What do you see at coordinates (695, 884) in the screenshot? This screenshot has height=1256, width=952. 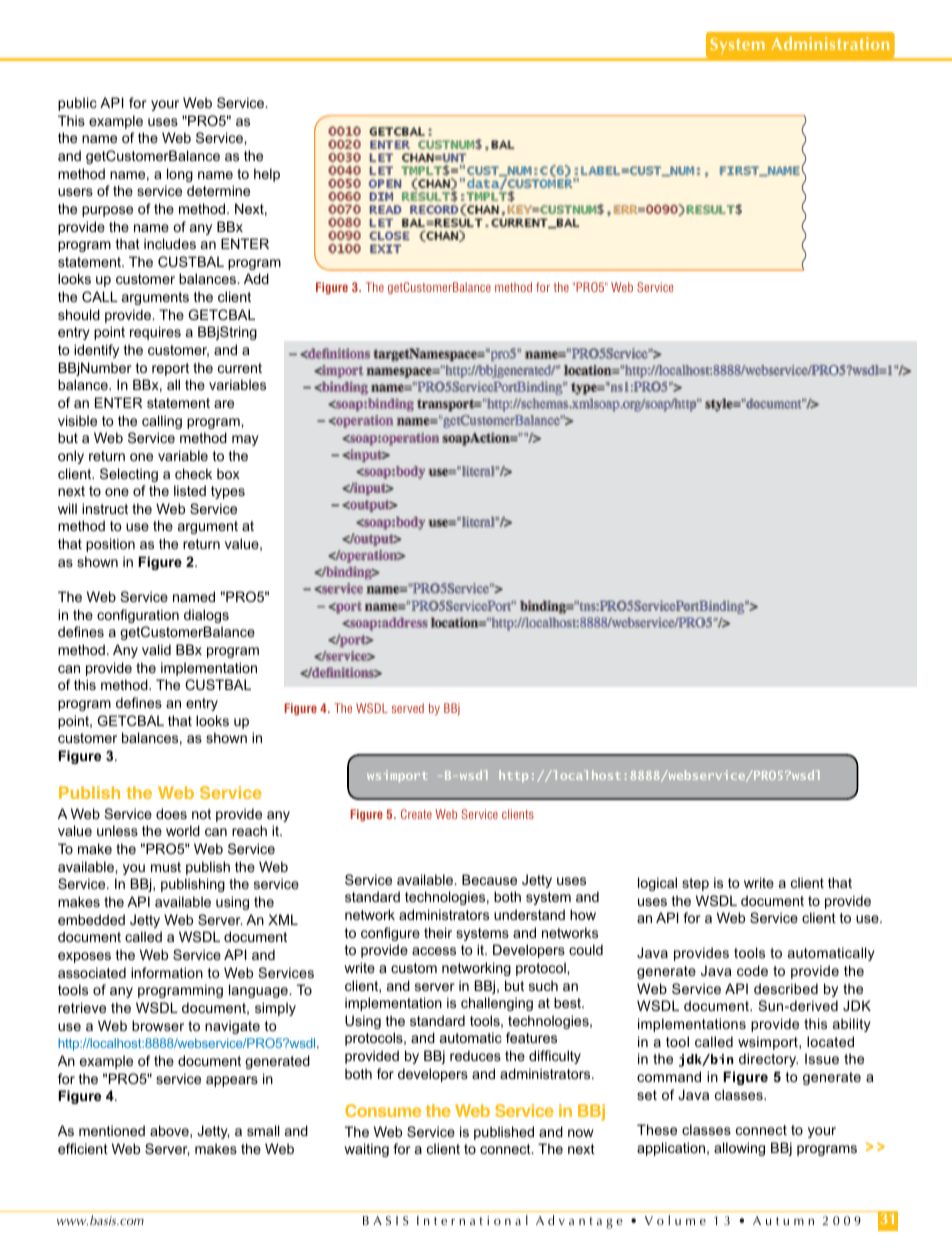 I see `step` at bounding box center [695, 884].
